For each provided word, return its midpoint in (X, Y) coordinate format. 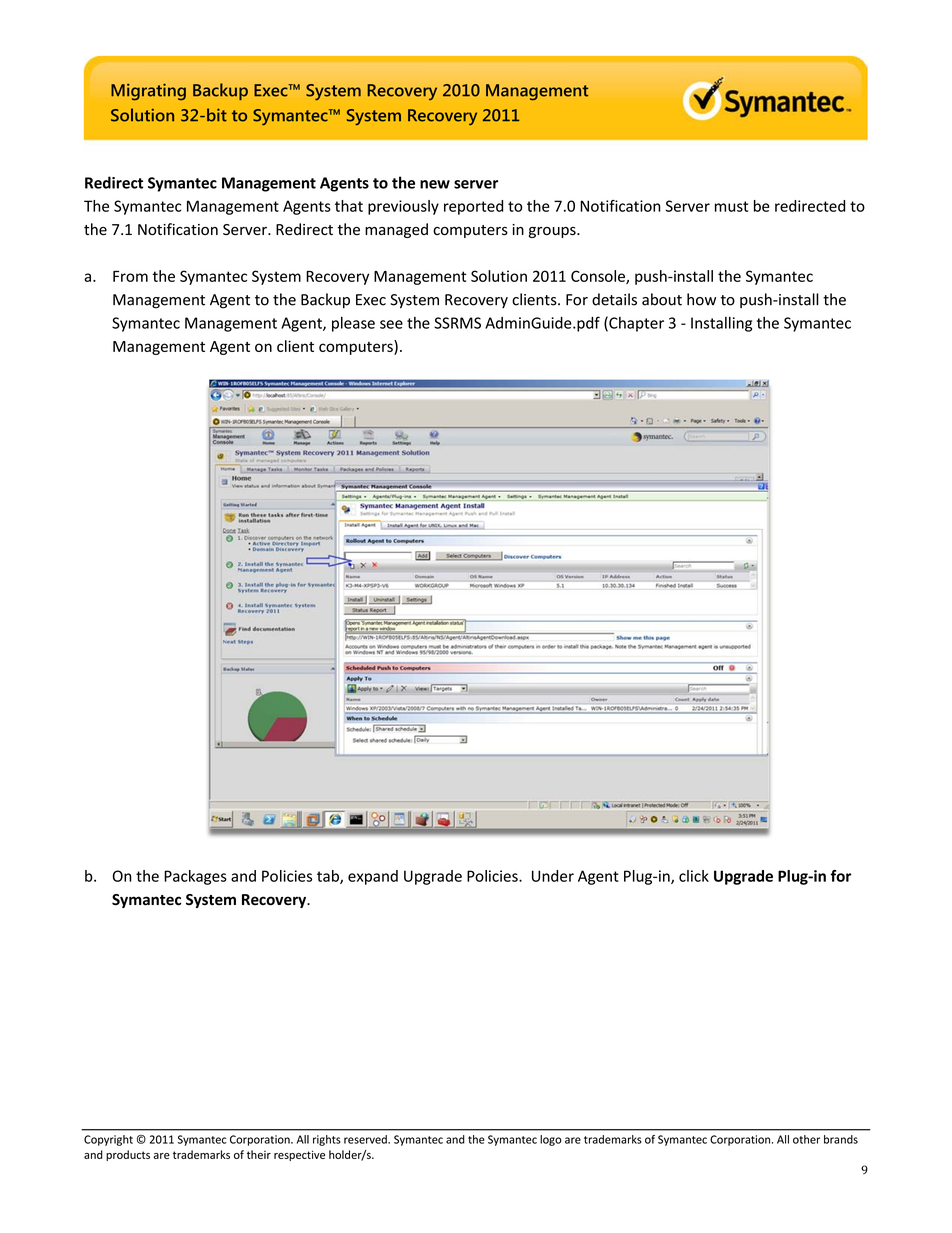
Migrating (148, 92)
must (731, 206)
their (259, 1154)
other (806, 1139)
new (435, 184)
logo (551, 1140)
